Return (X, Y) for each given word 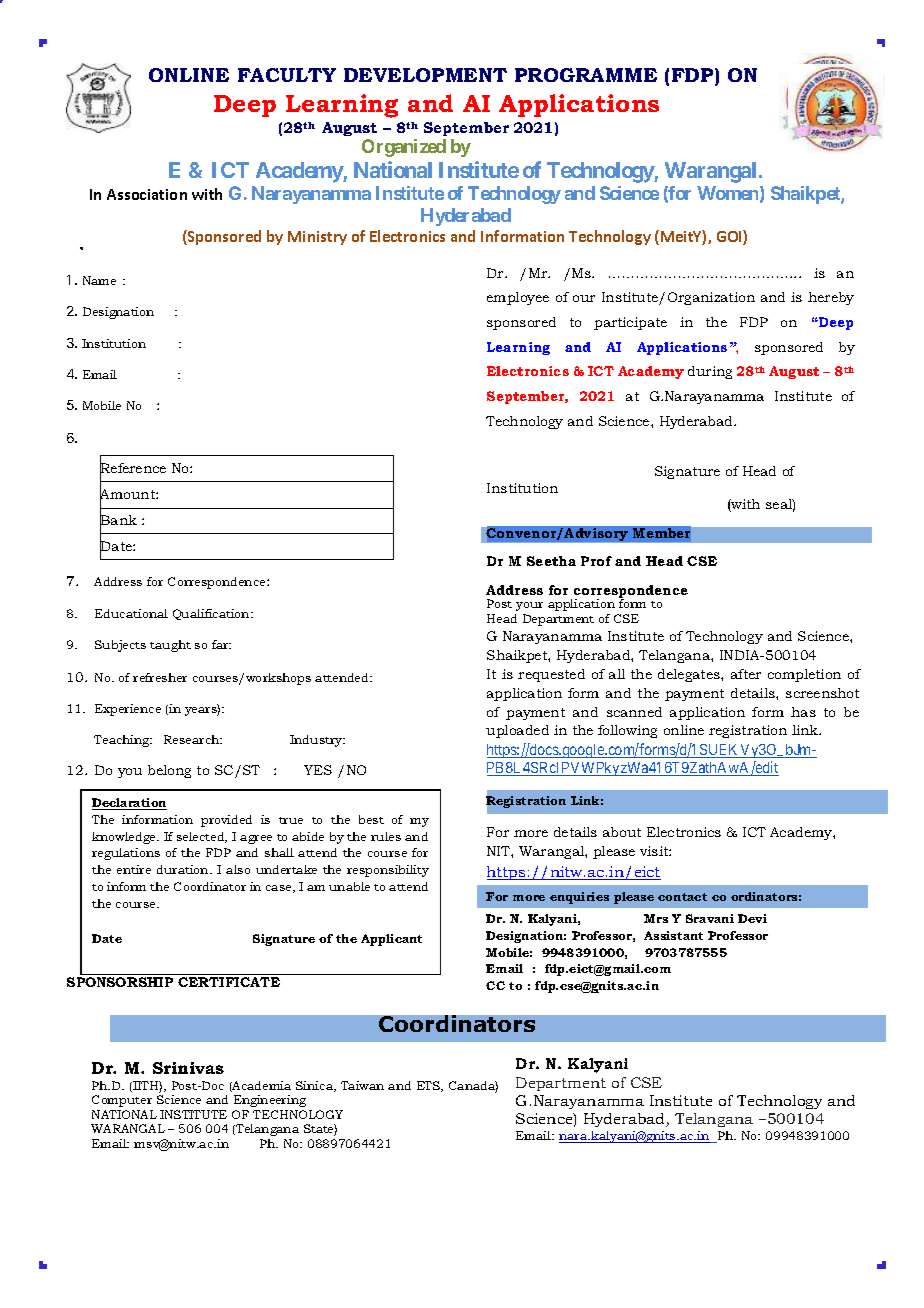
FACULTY (287, 75)
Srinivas (188, 1068)
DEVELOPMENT (425, 75)
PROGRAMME (586, 75)
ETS (430, 1086)
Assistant (673, 935)
